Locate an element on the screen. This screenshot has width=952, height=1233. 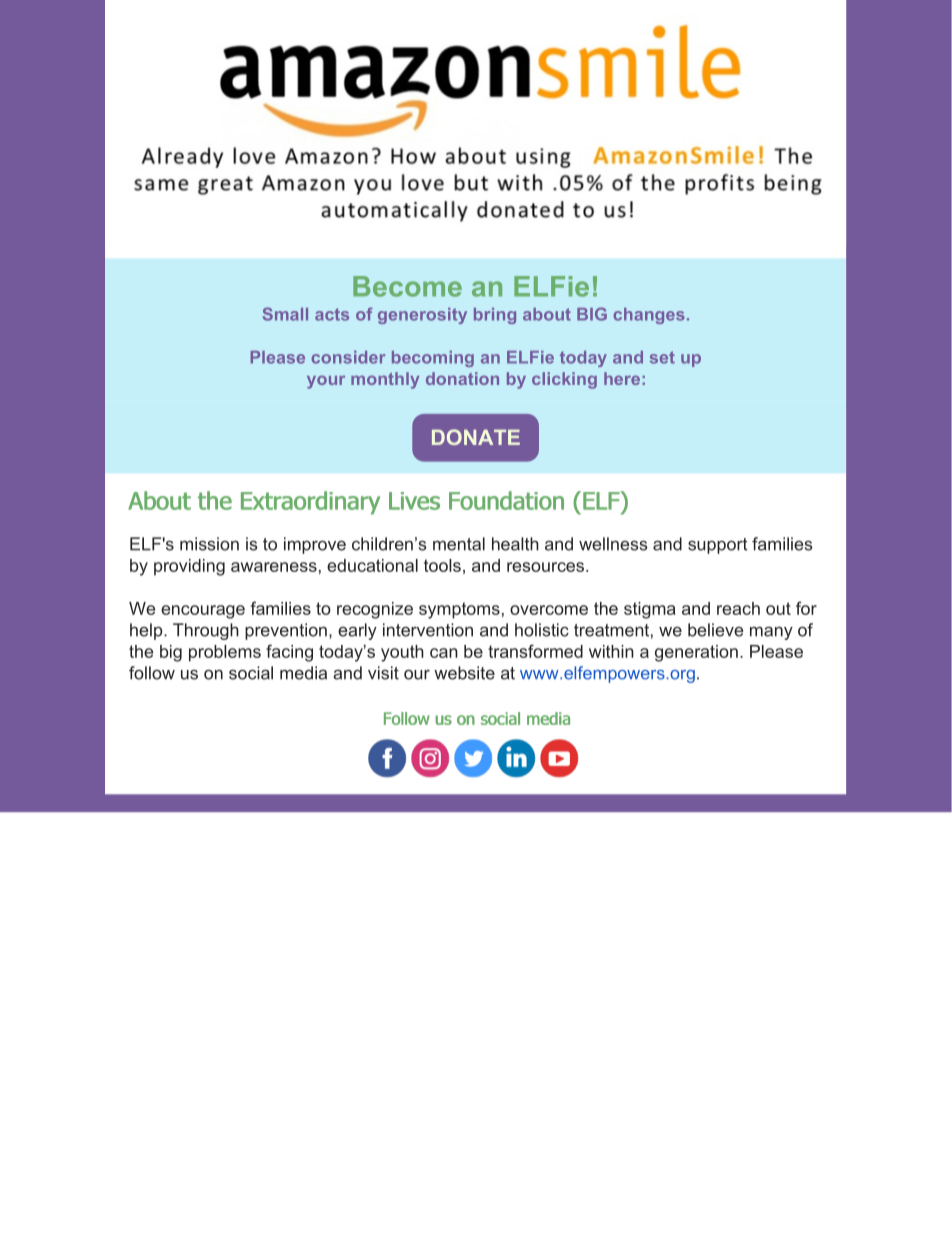
problems is located at coordinates (225, 653).
